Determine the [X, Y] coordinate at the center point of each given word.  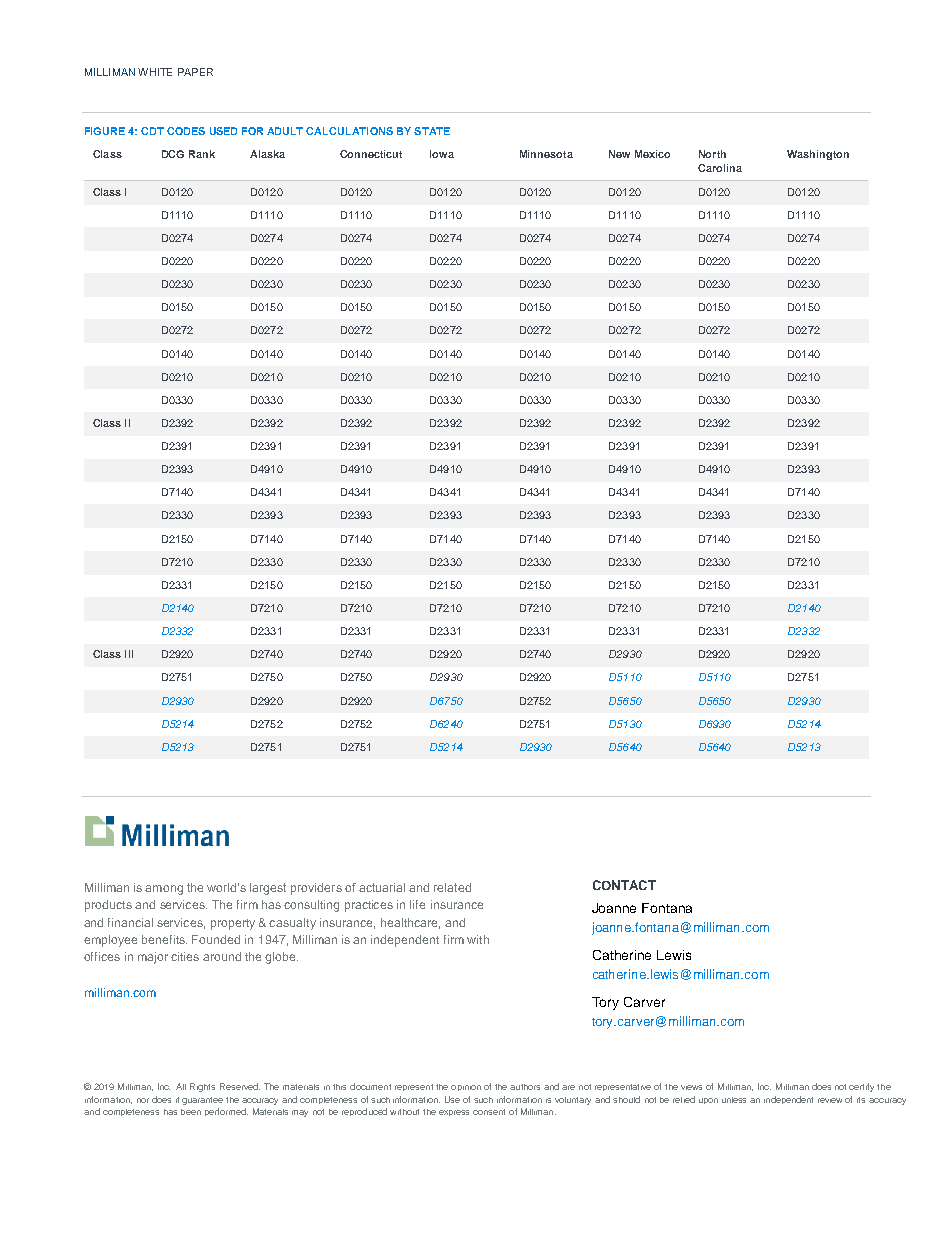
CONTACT [624, 885]
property [233, 924]
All [181, 1086]
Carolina [720, 168]
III [129, 654]
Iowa [442, 154]
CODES [186, 131]
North [712, 154]
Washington [818, 155]
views [691, 1087]
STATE [432, 131]
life [417, 904]
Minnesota [546, 154]
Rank [202, 154]
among [164, 890]
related [452, 887]
